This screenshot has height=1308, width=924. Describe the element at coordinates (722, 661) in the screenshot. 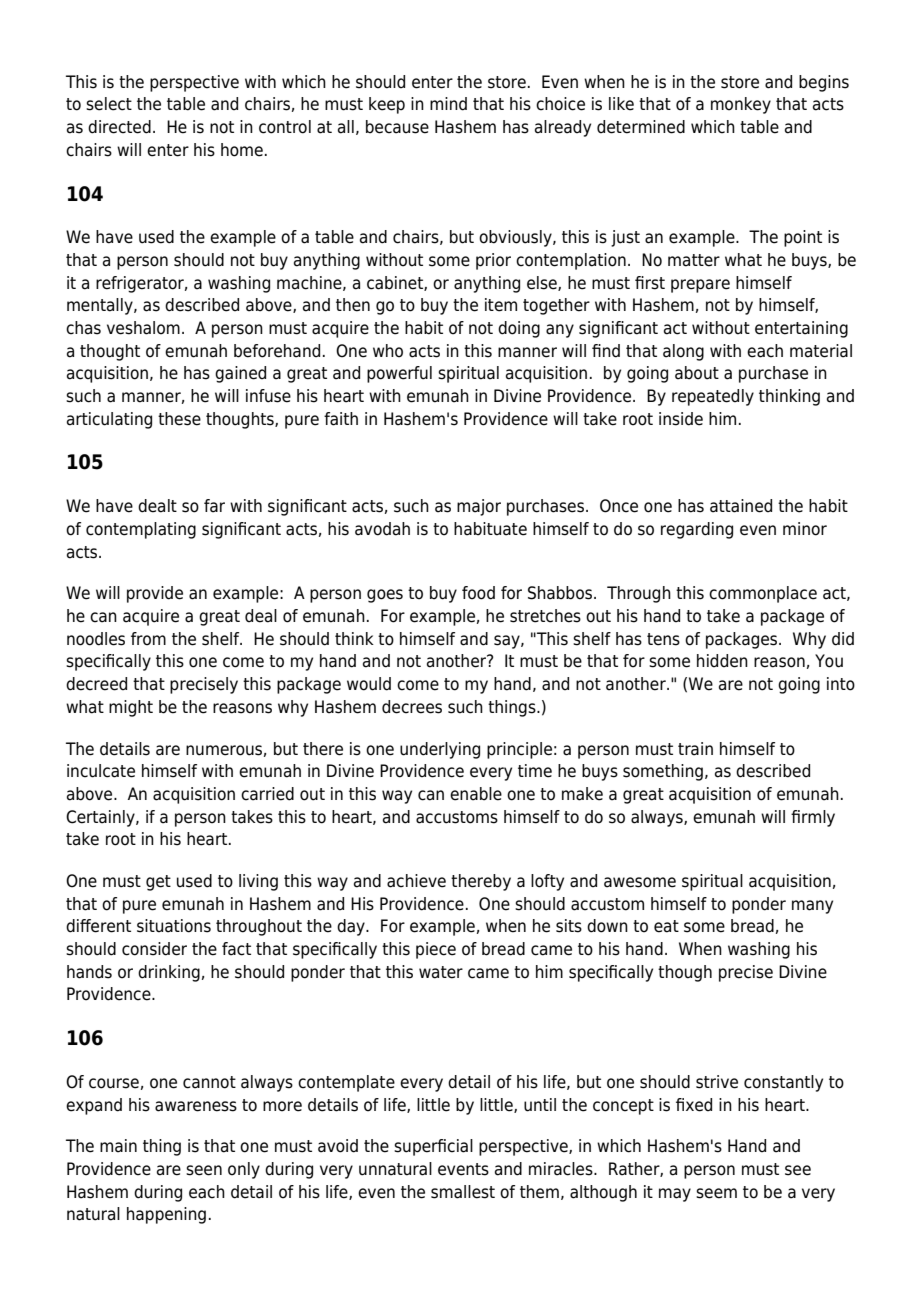

I see `hidden` at that location.
